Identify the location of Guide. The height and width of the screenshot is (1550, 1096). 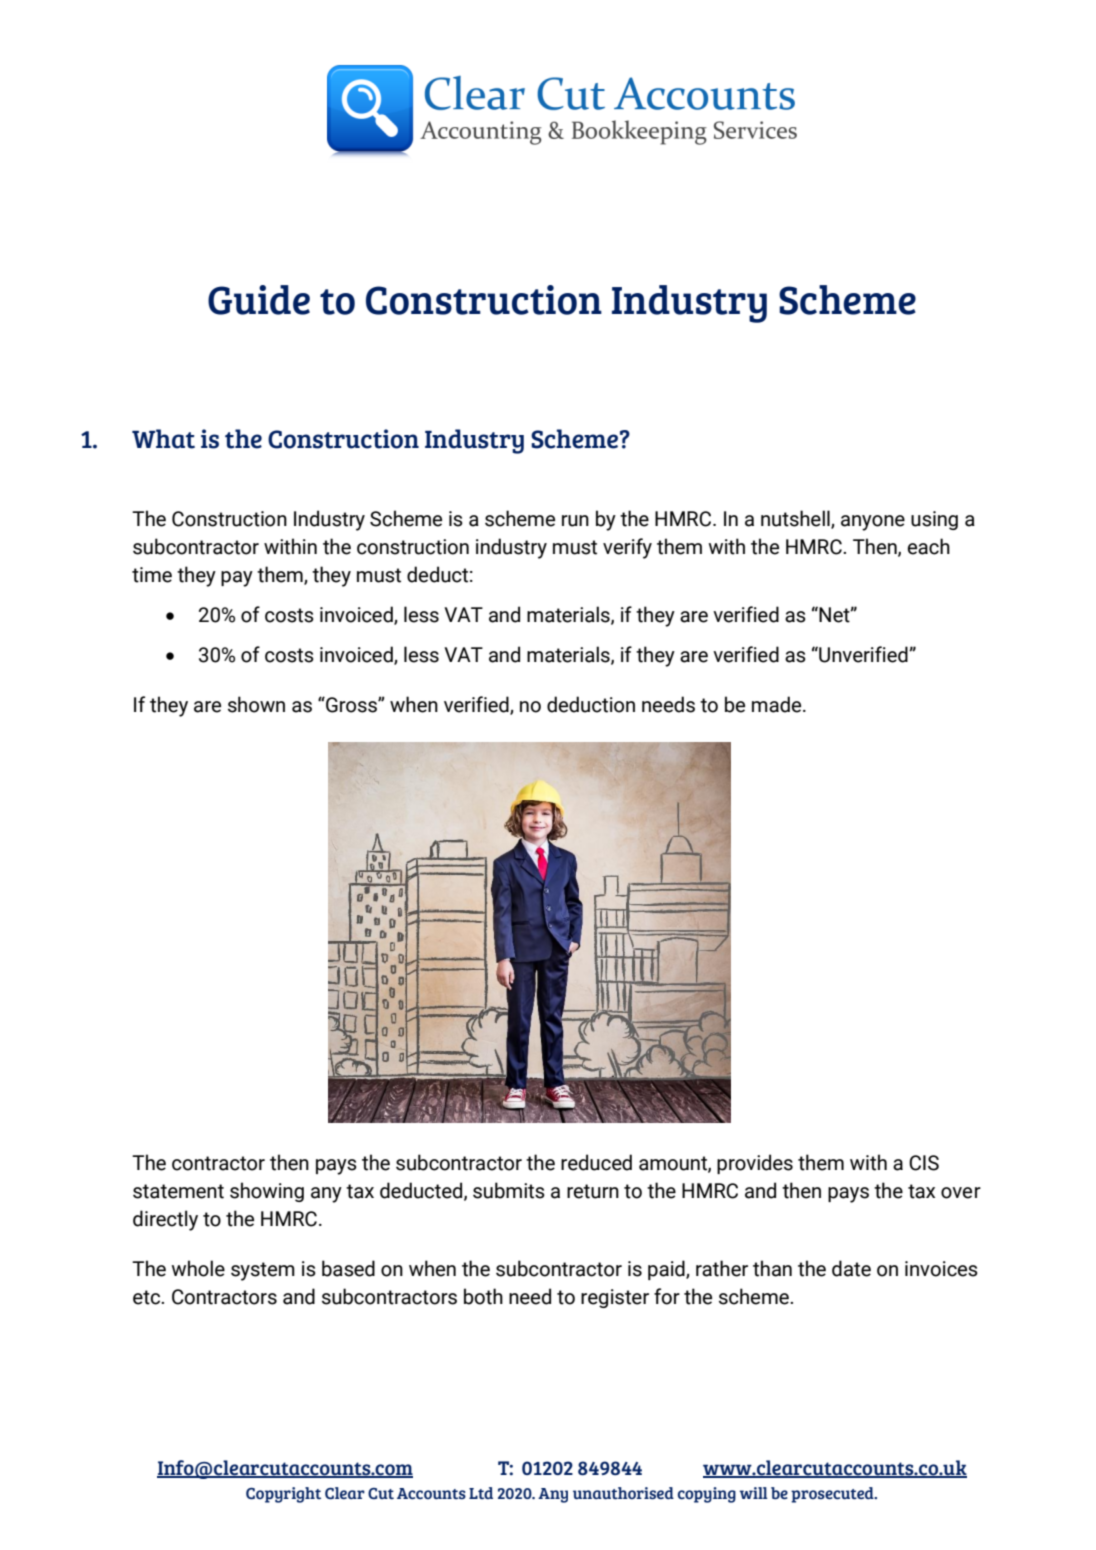
(259, 300).
